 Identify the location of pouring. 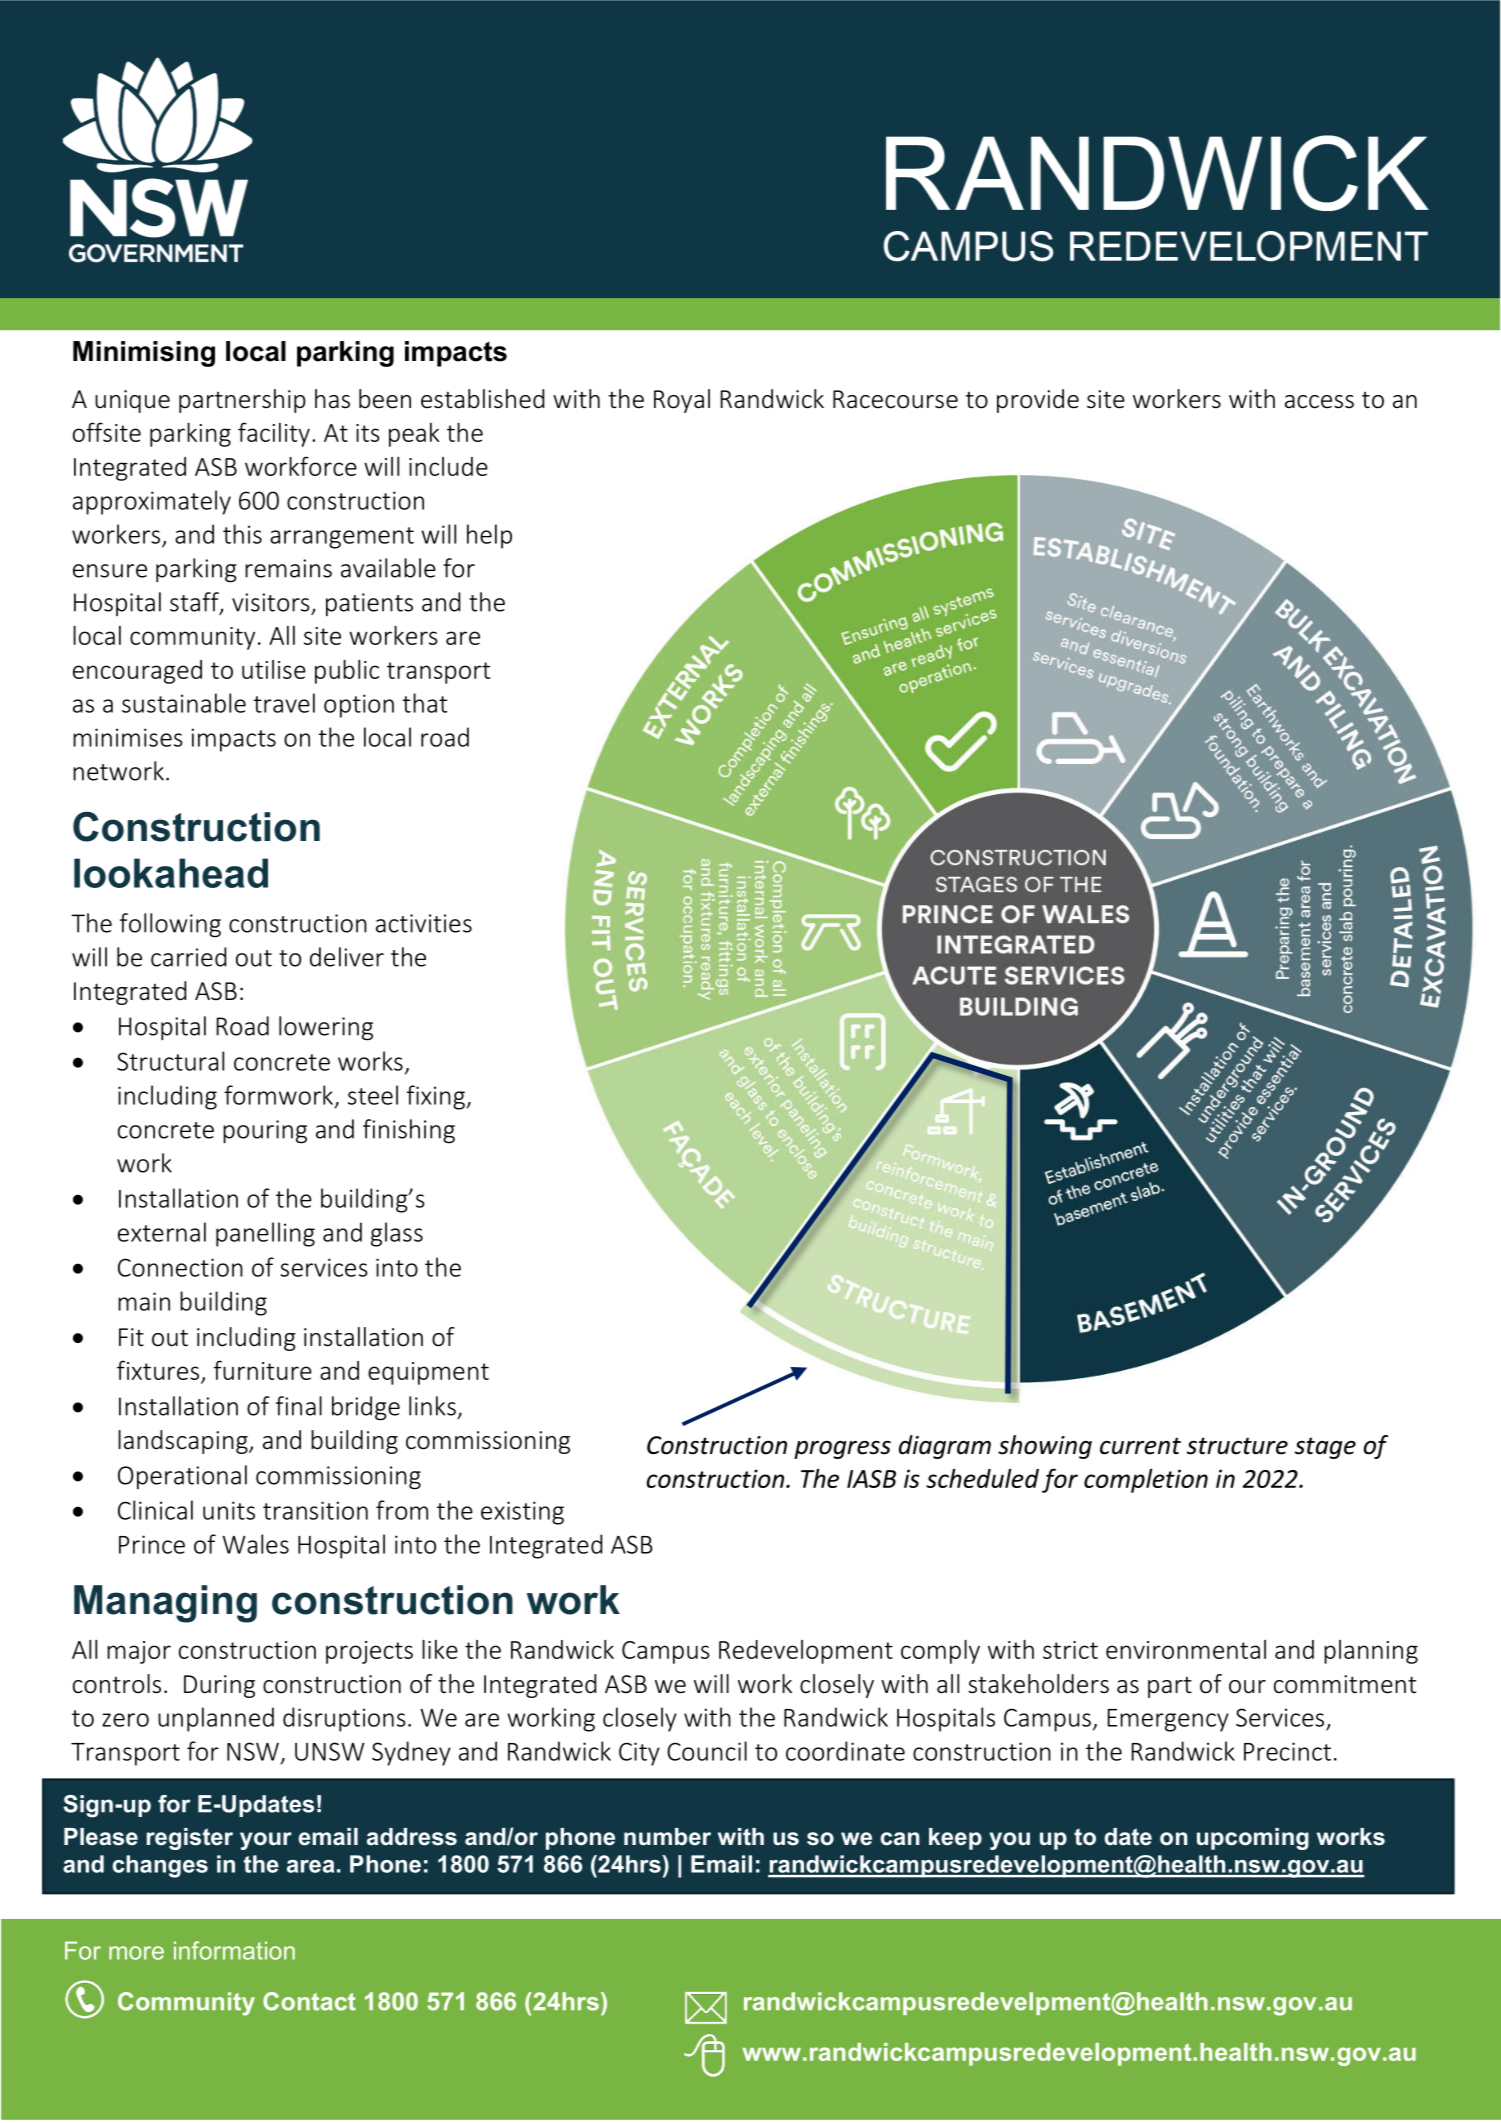
(265, 1132).
